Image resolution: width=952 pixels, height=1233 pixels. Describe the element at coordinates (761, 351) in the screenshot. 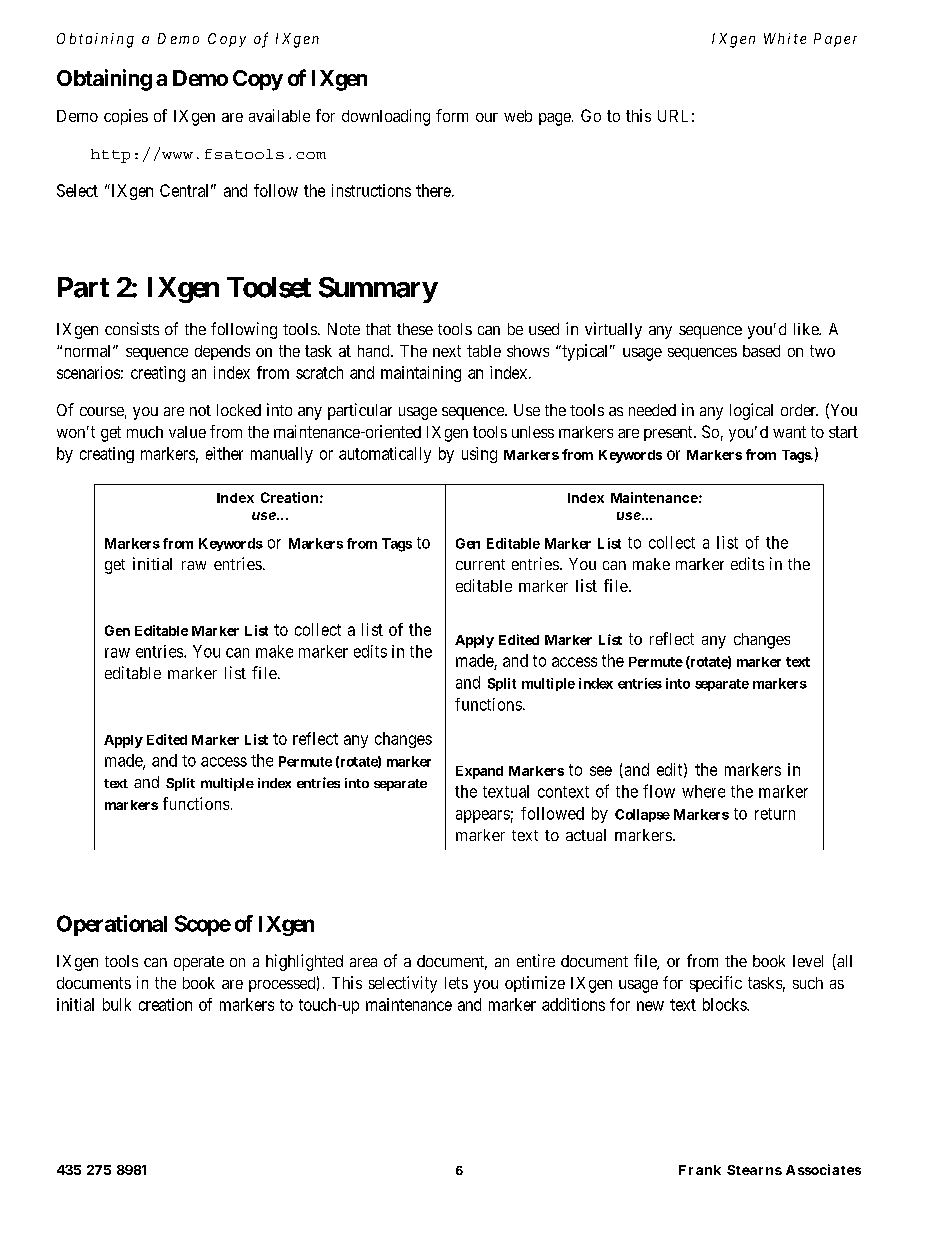

I see `based` at that location.
